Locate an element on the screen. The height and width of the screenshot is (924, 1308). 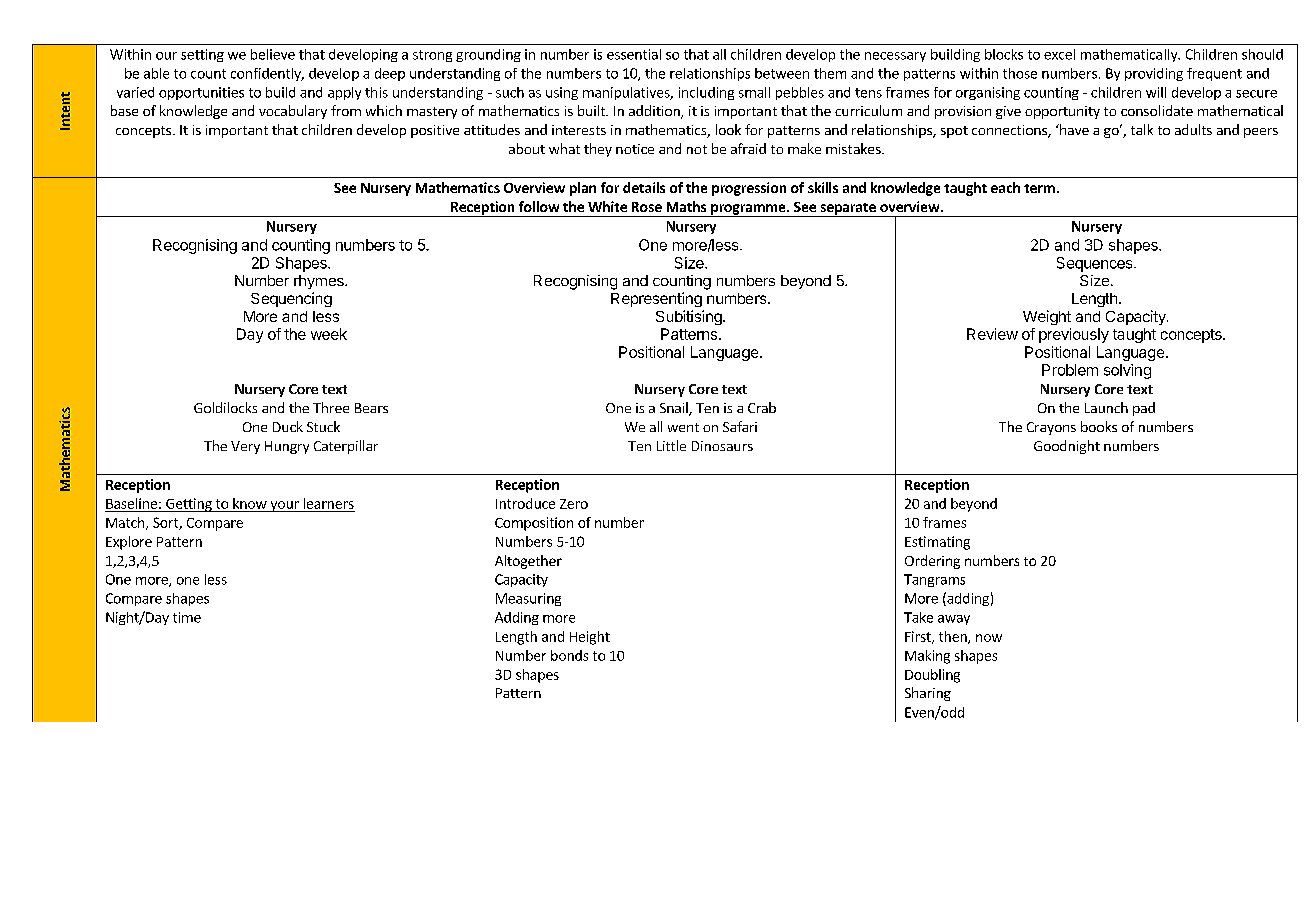
Goldilocks is located at coordinates (225, 407).
